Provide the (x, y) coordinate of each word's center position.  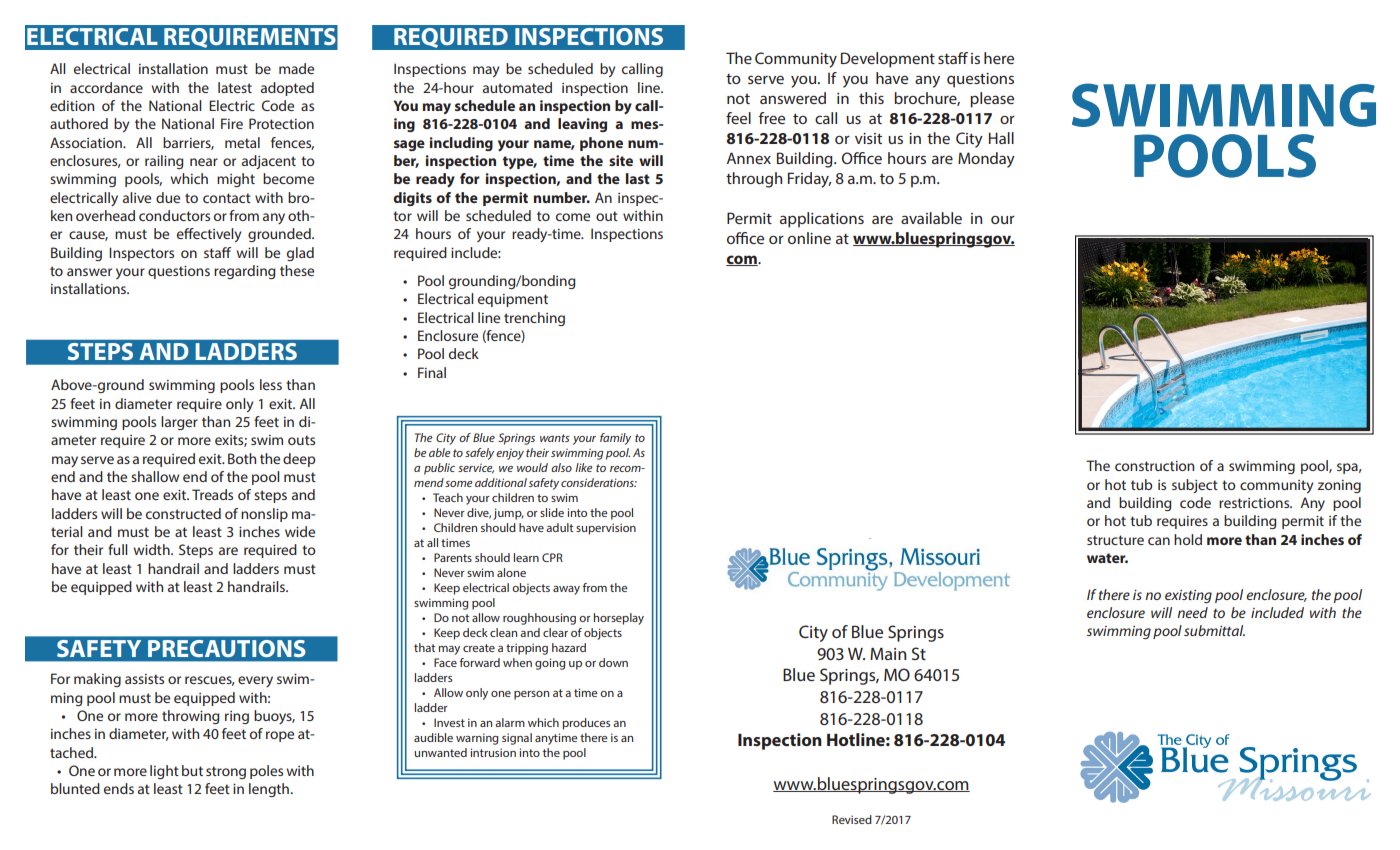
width (152, 549)
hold (1188, 539)
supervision (606, 529)
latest (235, 87)
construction (1154, 466)
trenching (534, 319)
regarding (245, 272)
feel (738, 118)
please (992, 100)
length (270, 790)
